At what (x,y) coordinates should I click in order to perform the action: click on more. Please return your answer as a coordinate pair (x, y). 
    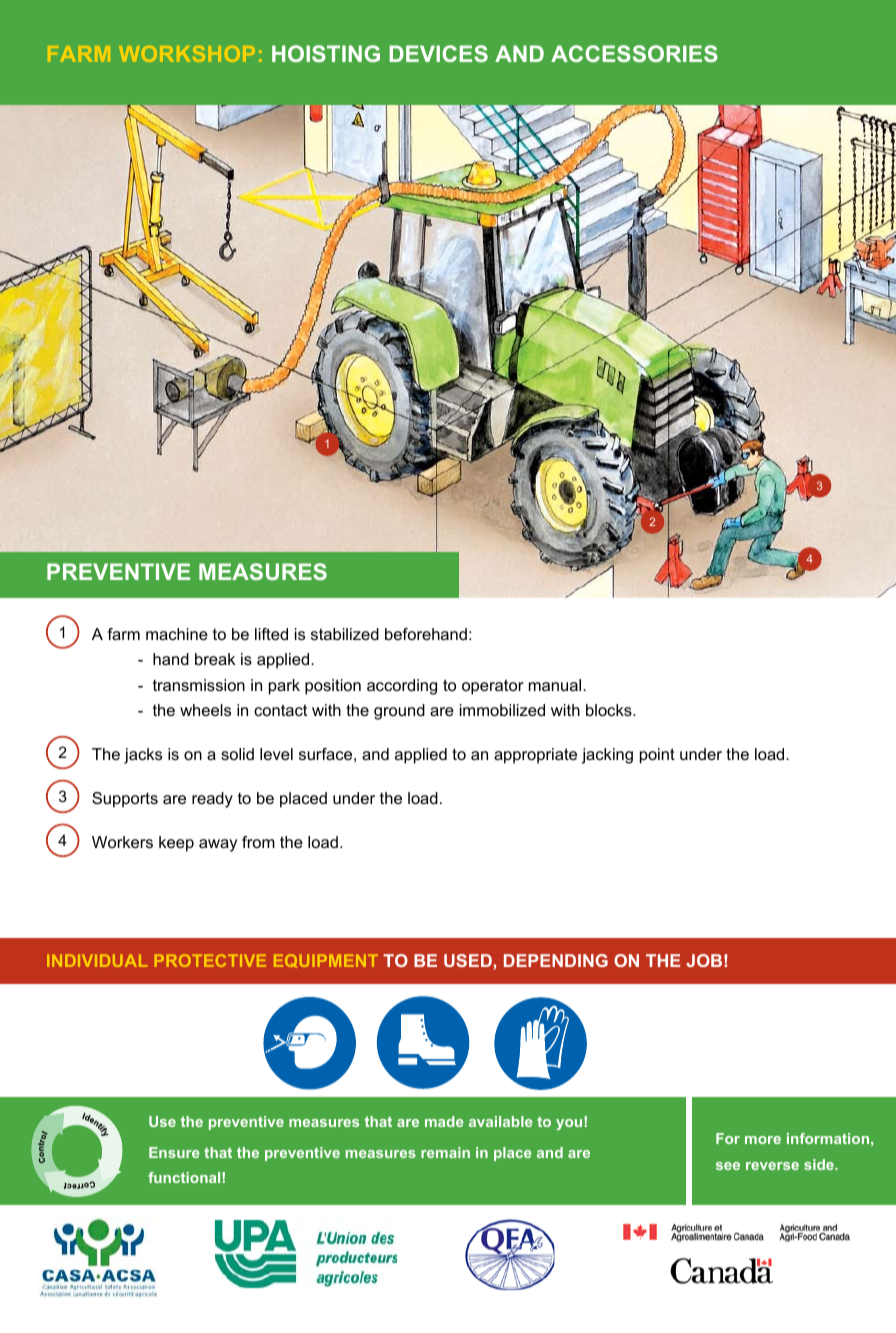
    Looking at the image, I should click on (763, 1140).
